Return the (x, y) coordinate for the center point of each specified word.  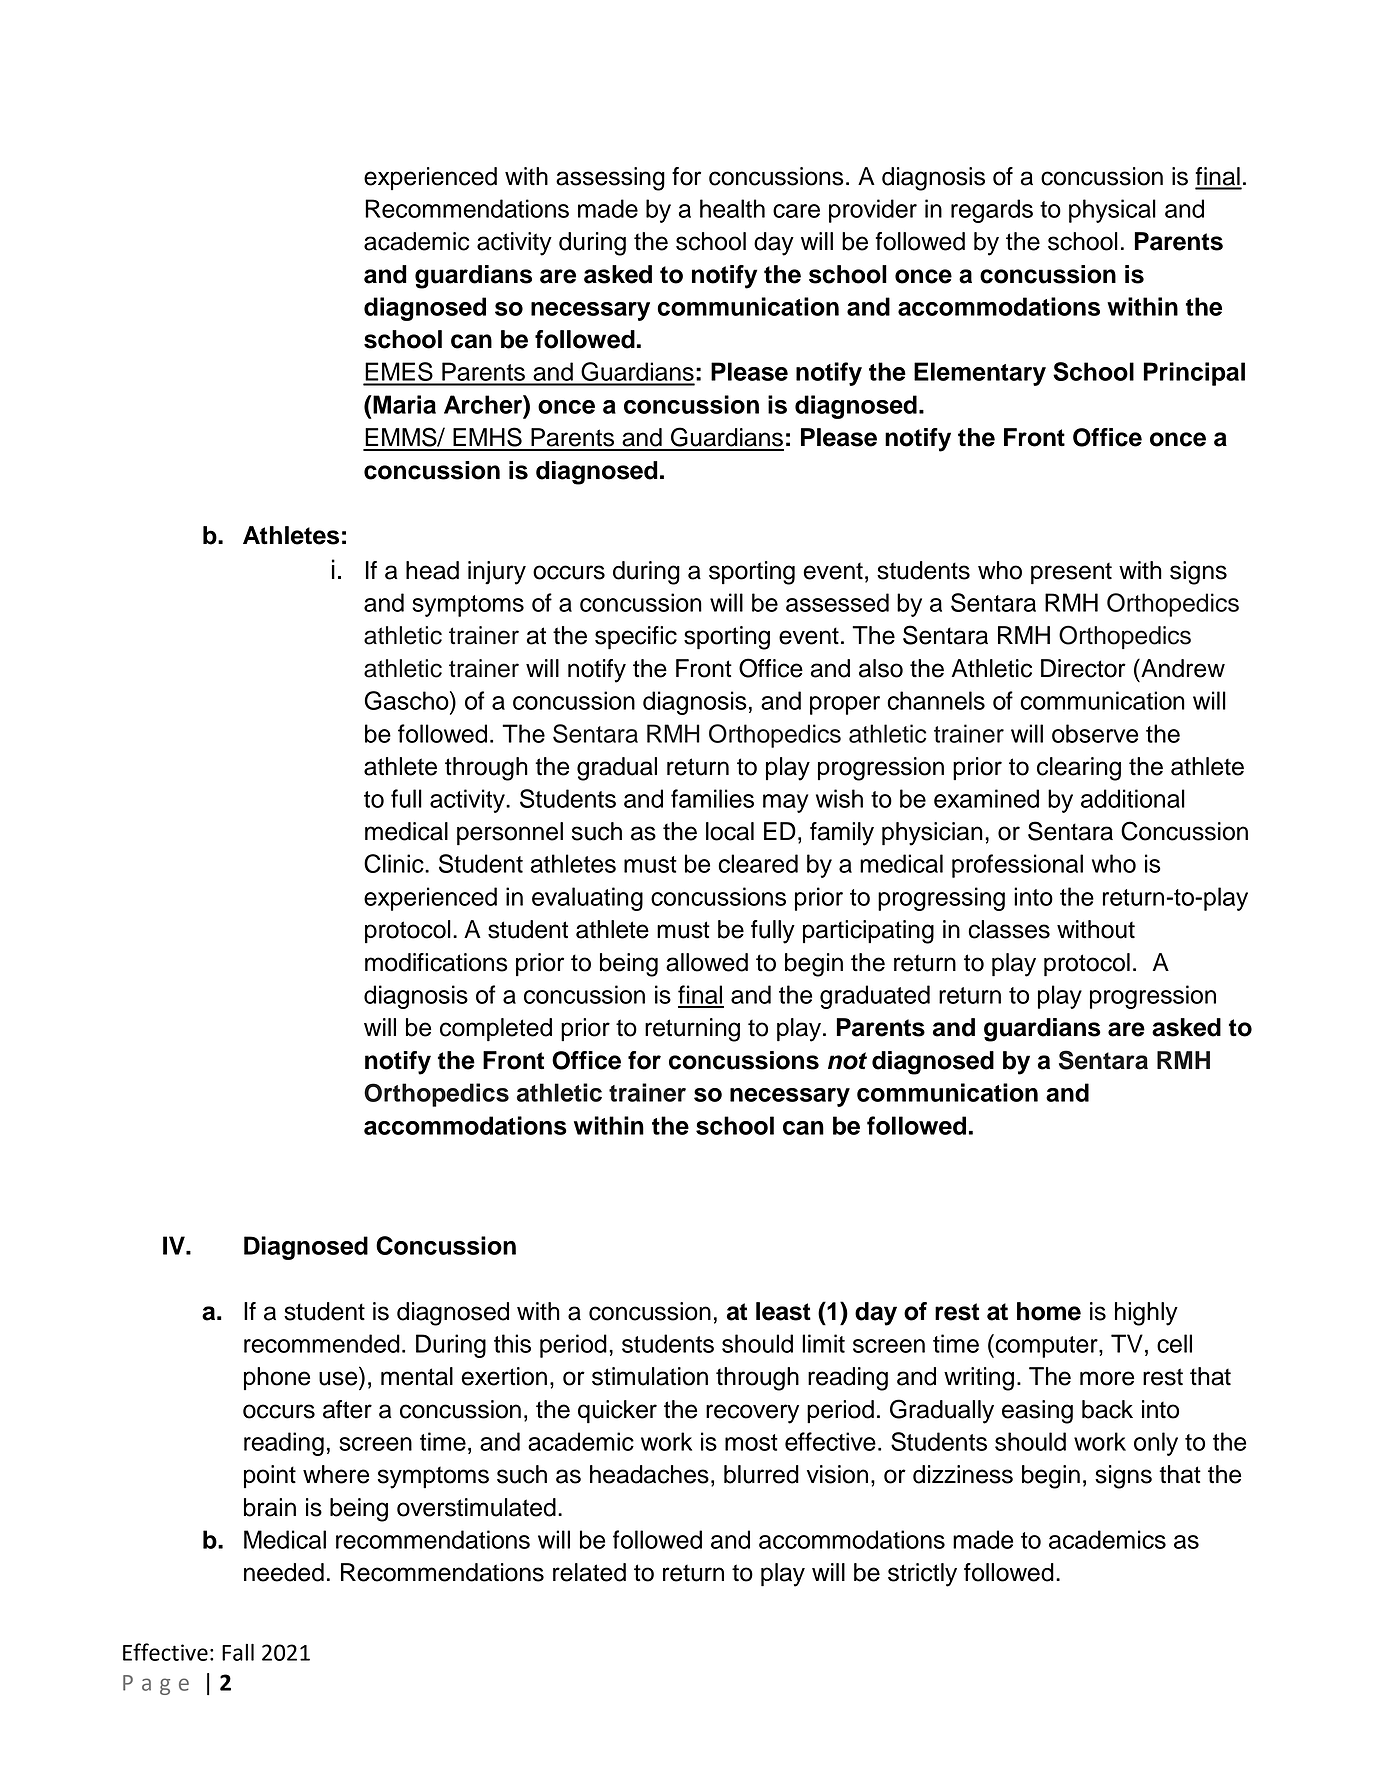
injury (497, 573)
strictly (922, 1575)
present (1071, 574)
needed (284, 1572)
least (783, 1311)
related (589, 1572)
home (1049, 1311)
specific (636, 638)
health (732, 208)
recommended (322, 1343)
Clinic (395, 863)
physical (1112, 211)
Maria (403, 404)
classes (1009, 929)
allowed (707, 962)
